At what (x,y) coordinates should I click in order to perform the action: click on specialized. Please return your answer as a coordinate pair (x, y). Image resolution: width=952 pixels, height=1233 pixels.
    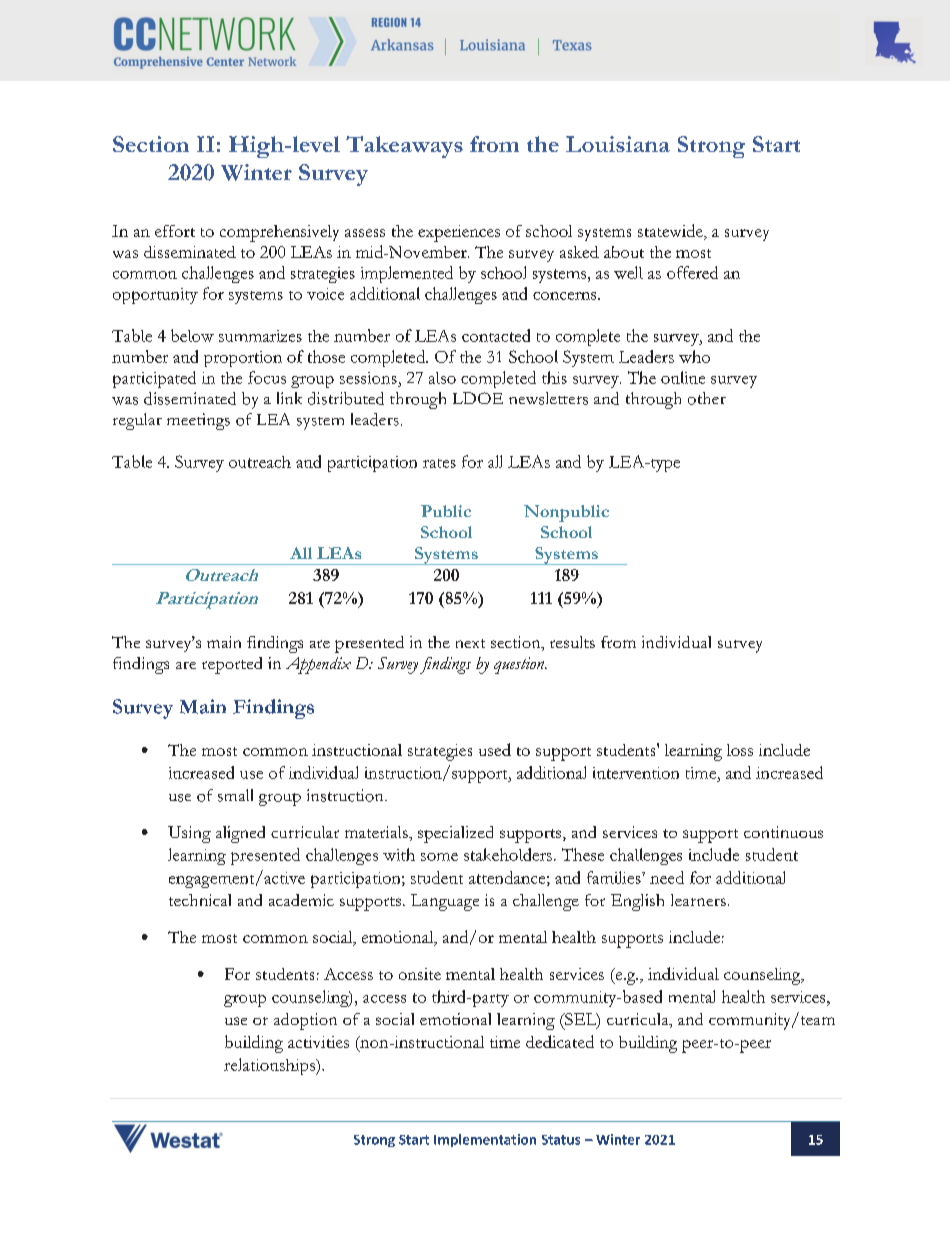
    Looking at the image, I should click on (455, 834).
